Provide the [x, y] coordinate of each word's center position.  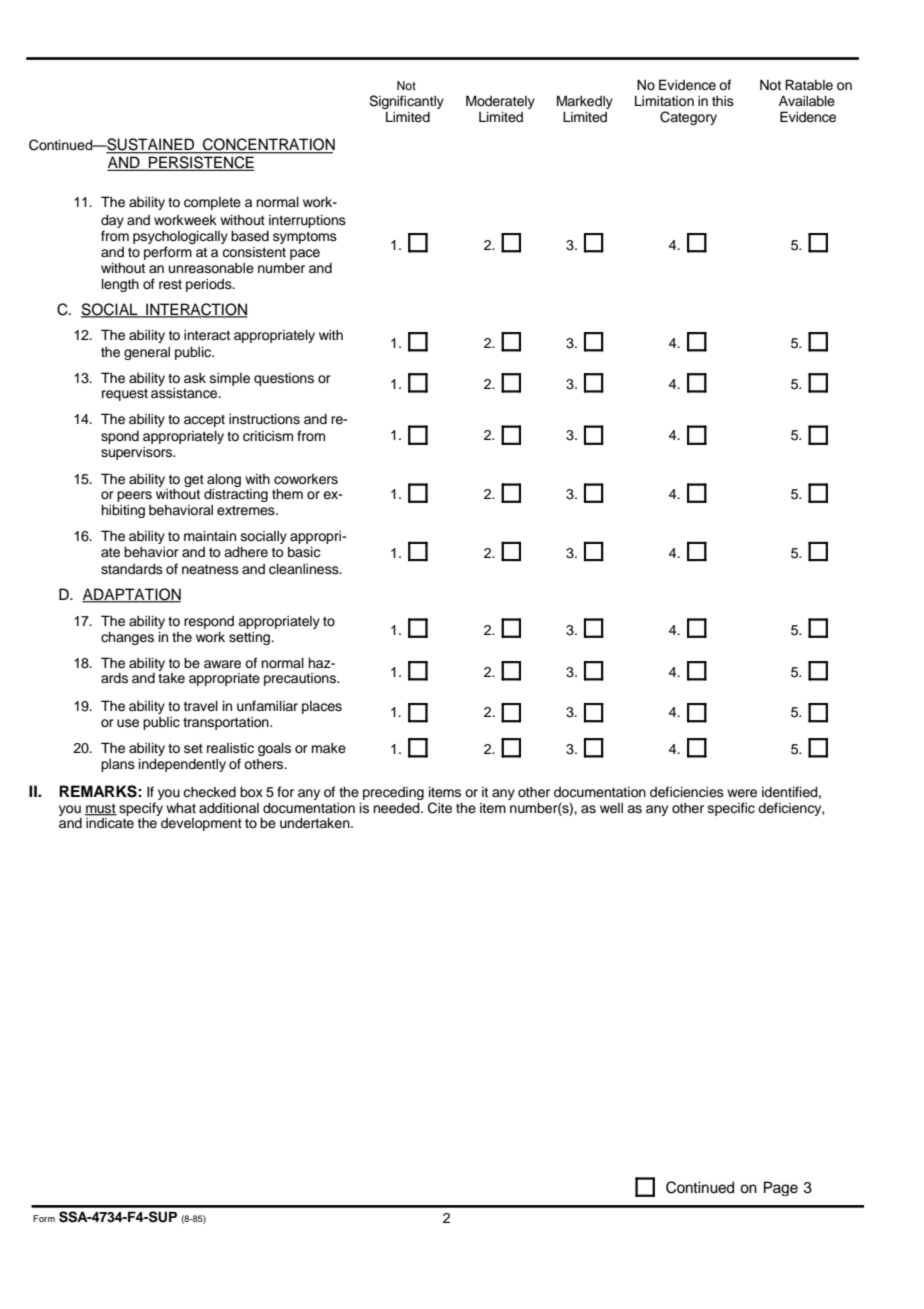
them [287, 494]
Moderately [500, 102]
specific [731, 809]
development [201, 824]
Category [688, 118]
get [194, 481]
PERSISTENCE [200, 163]
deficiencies [687, 792]
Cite [440, 808]
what [181, 807]
